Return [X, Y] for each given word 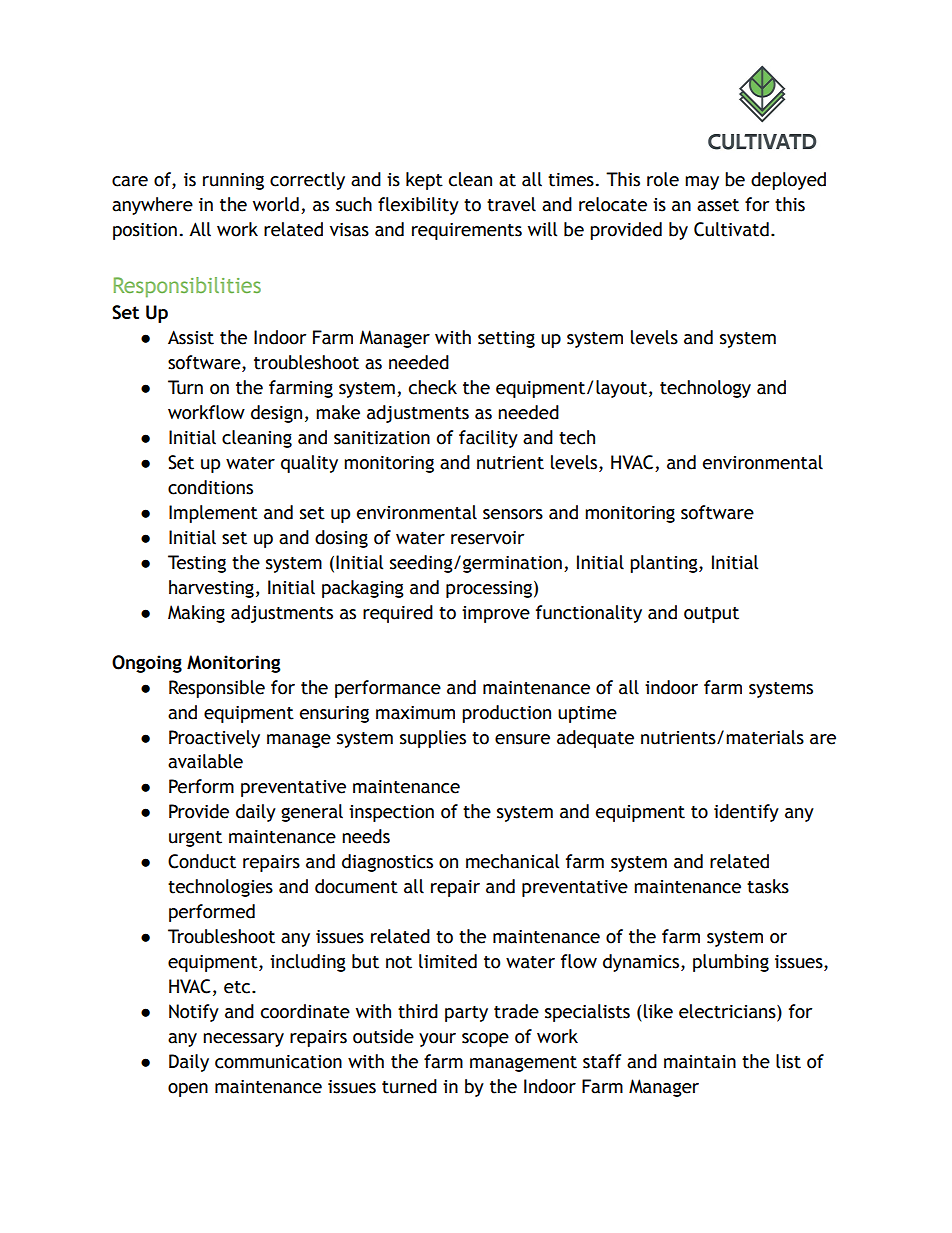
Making [196, 614]
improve [496, 614]
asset [718, 205]
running [233, 181]
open [188, 1090]
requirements [467, 231]
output [711, 615]
